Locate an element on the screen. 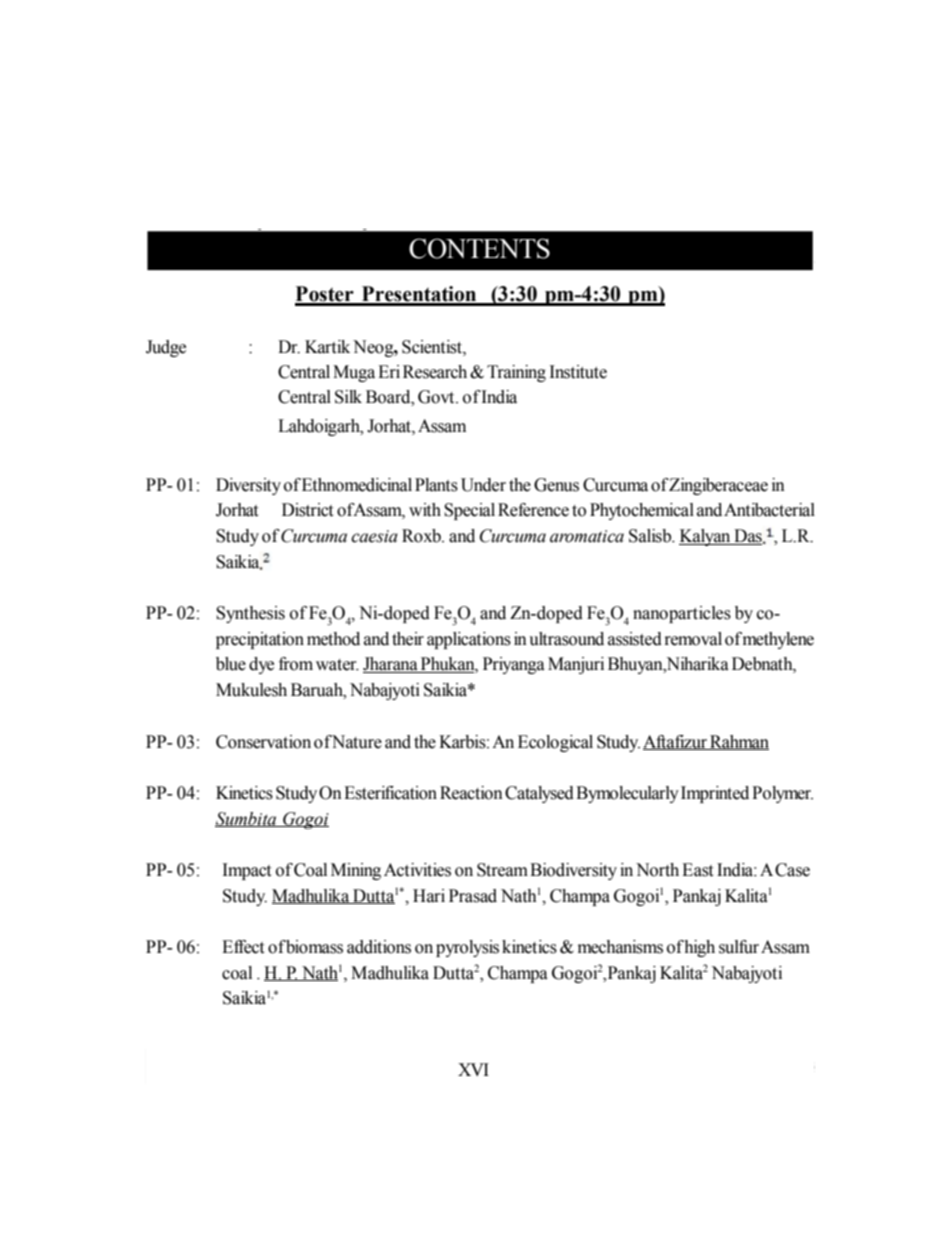 This screenshot has width=952, height=1233. District is located at coordinates (307, 510).
